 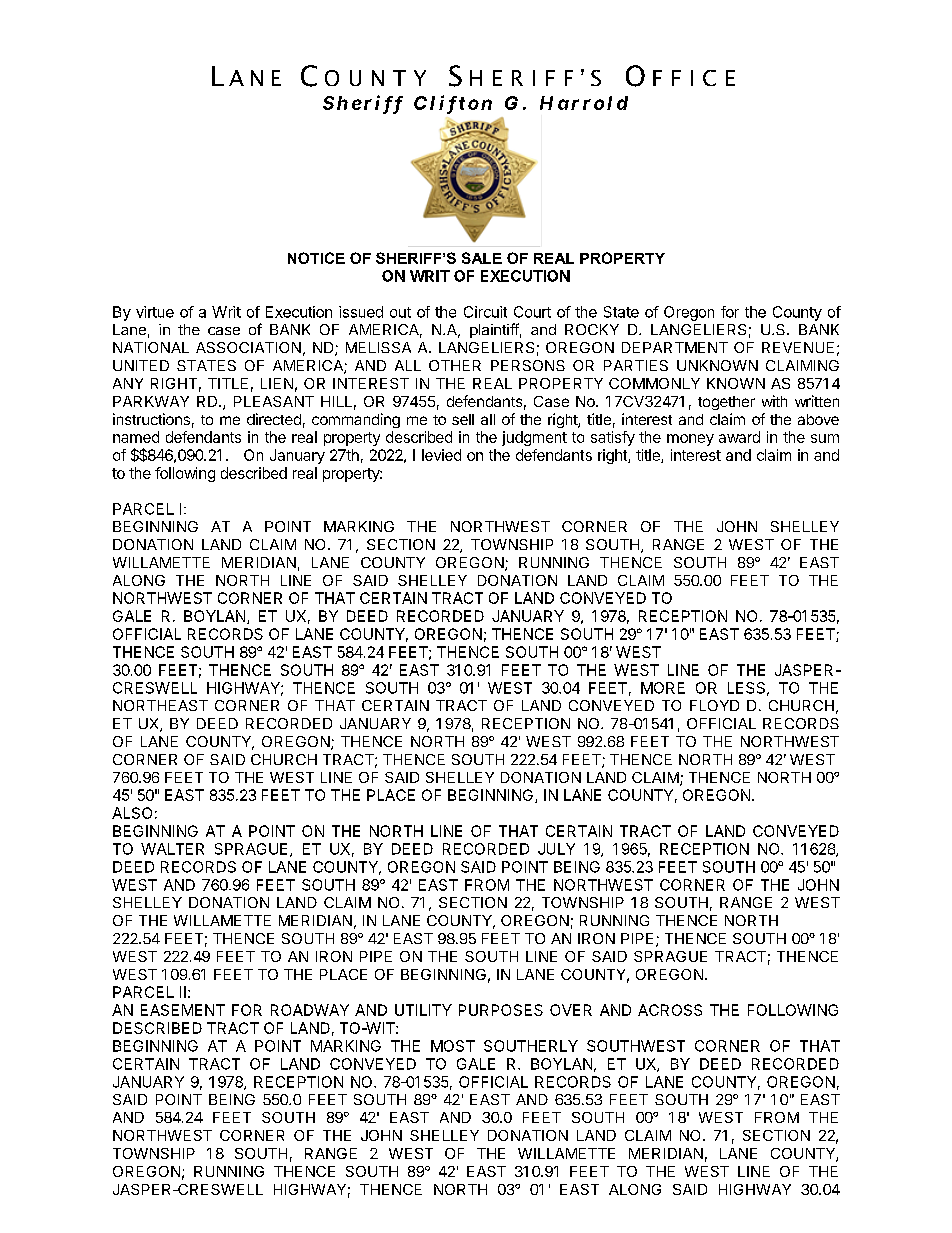 I want to click on virtue, so click(x=155, y=312).
